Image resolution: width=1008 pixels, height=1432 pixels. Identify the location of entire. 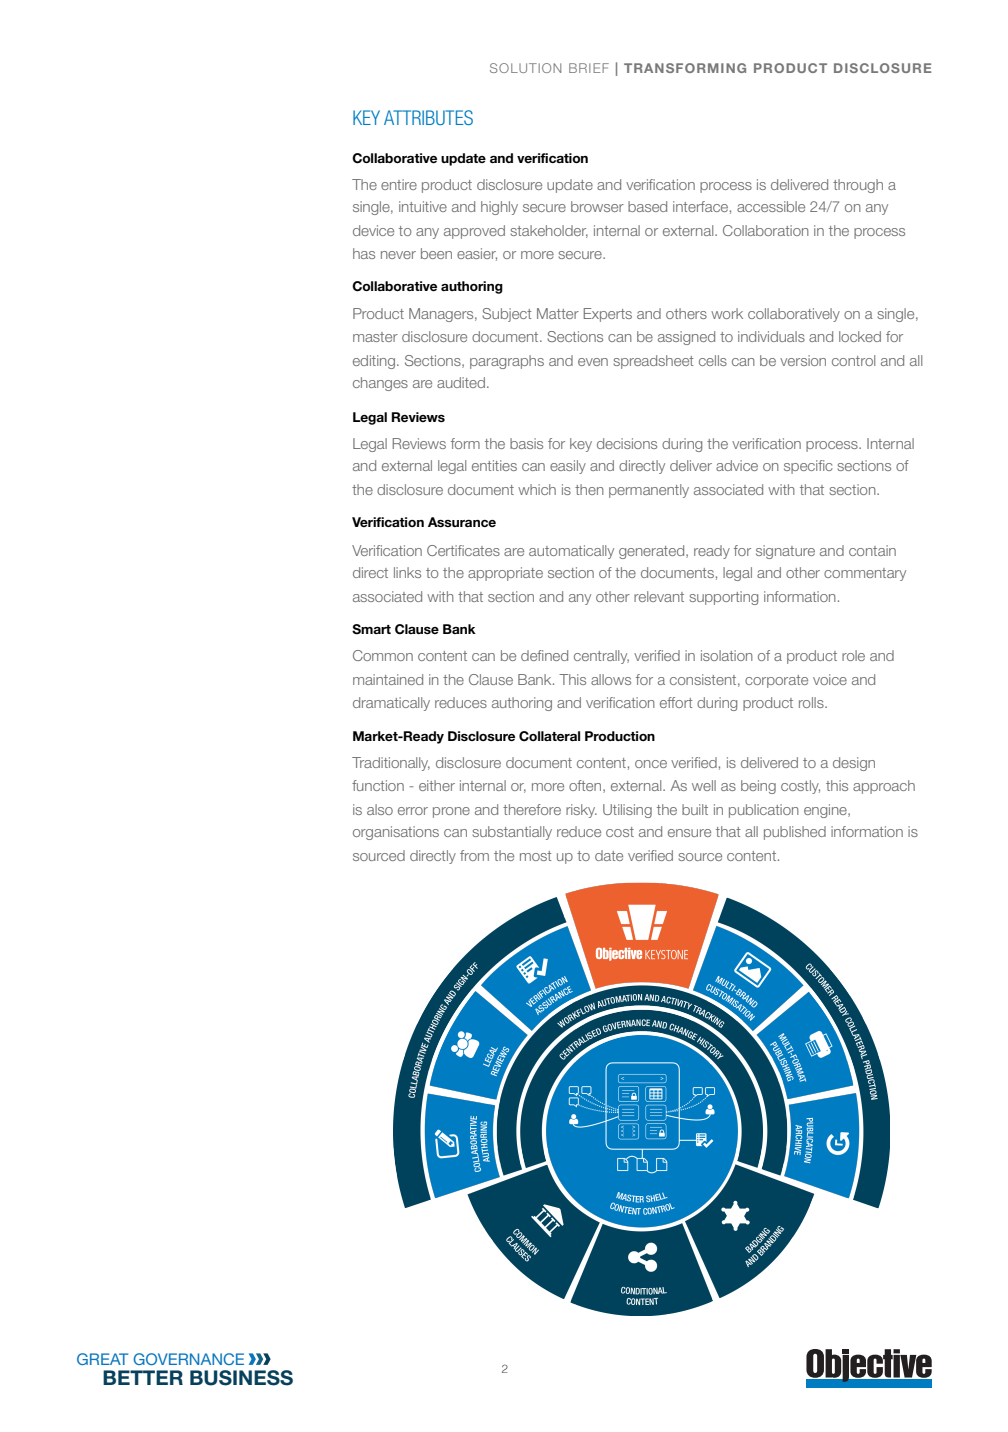
(399, 184).
